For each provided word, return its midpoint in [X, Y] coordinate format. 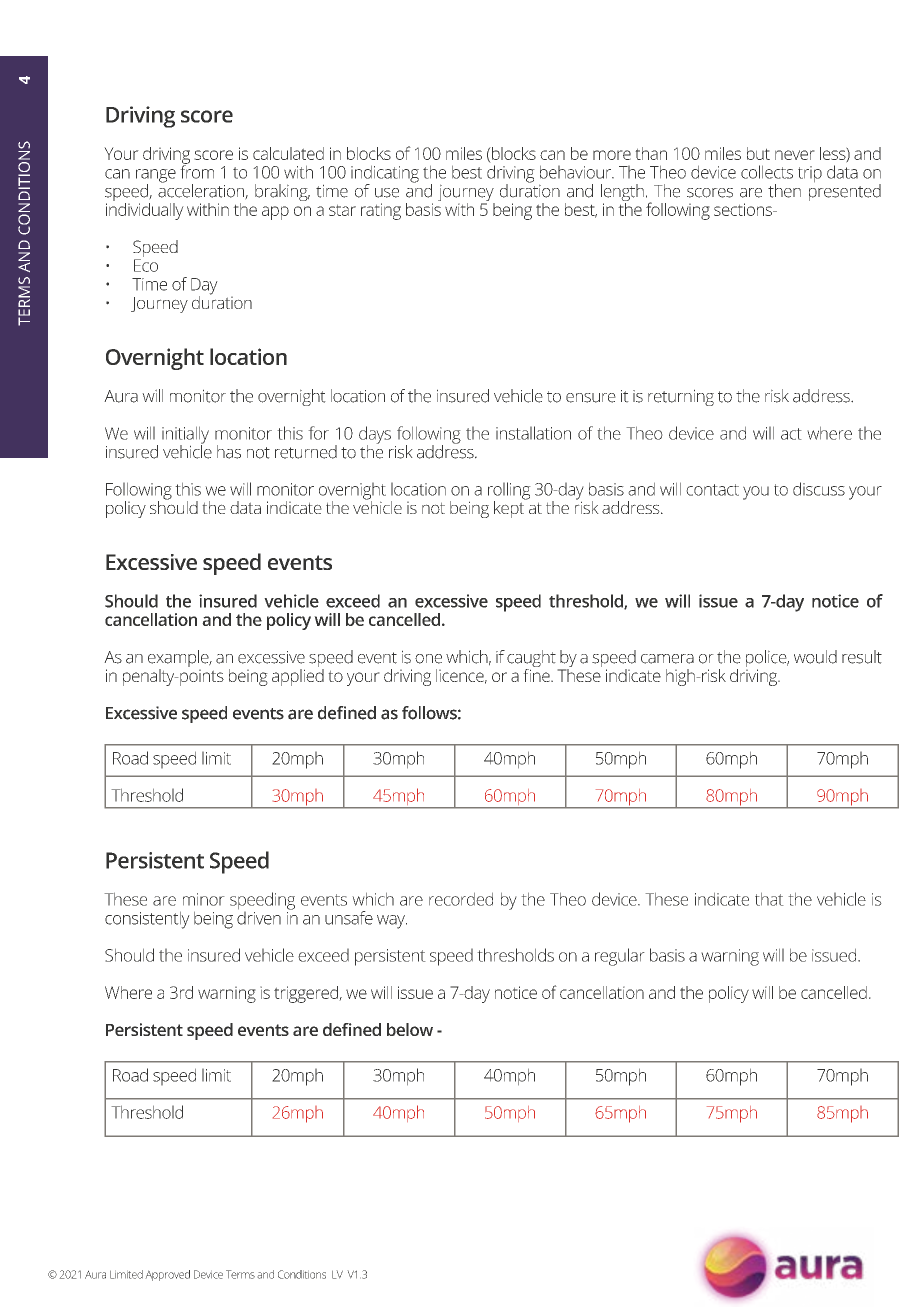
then [784, 191]
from [197, 171]
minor [204, 899]
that [769, 899]
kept [510, 508]
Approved [167, 1275]
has [229, 452]
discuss [819, 489]
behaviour [577, 172]
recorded [461, 899]
